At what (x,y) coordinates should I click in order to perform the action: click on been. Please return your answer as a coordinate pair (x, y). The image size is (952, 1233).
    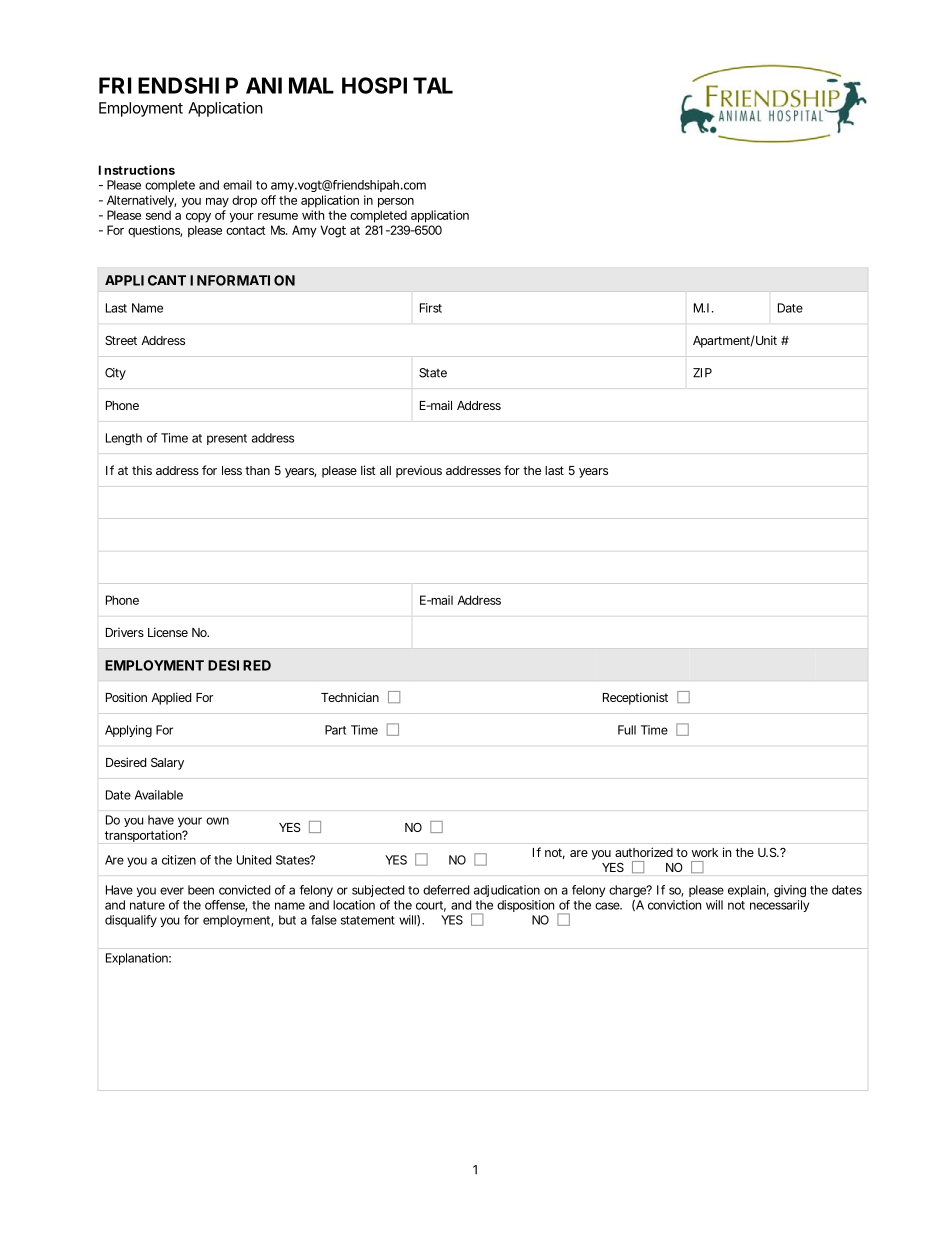
    Looking at the image, I should click on (201, 890).
